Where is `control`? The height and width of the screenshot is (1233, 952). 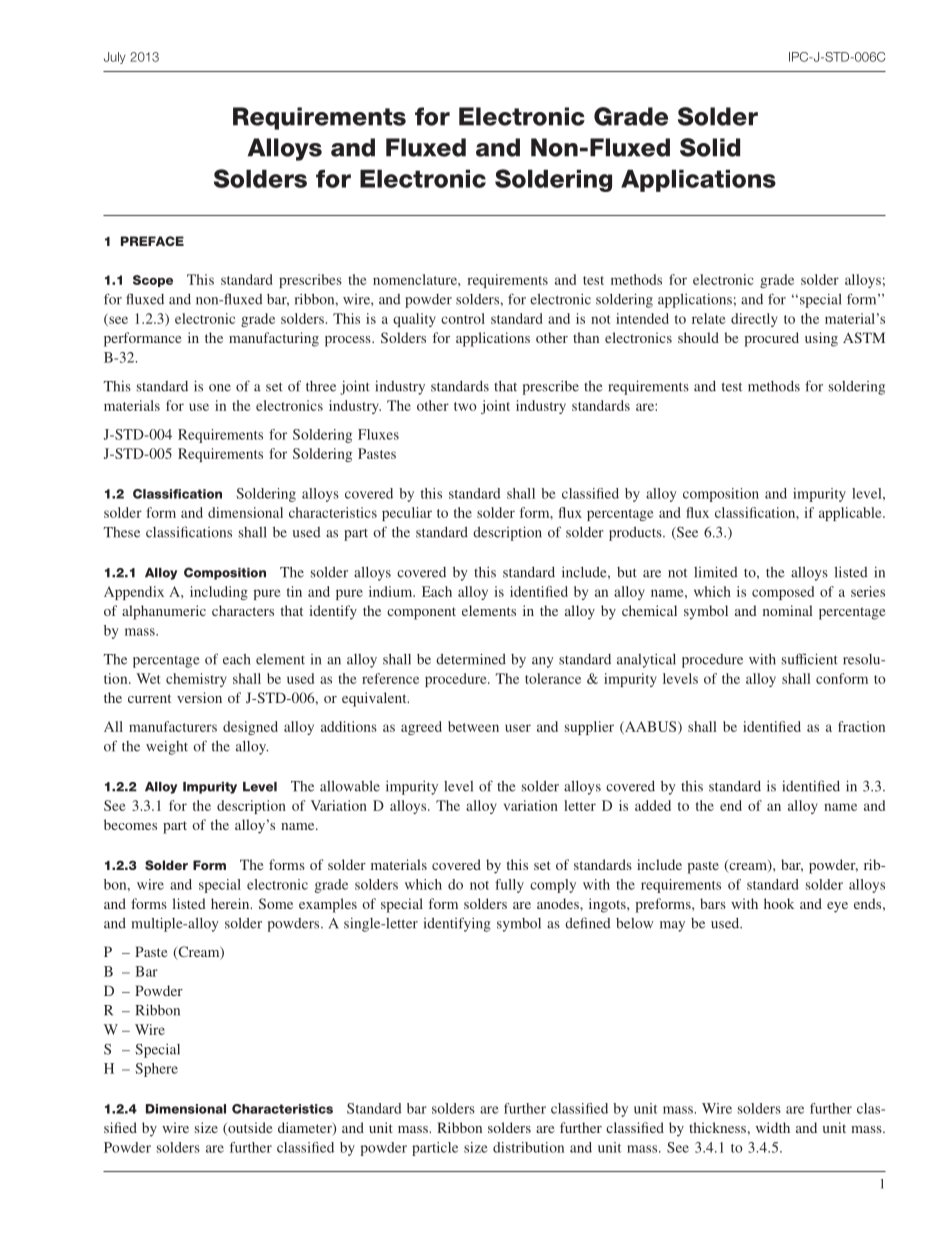 control is located at coordinates (463, 318).
